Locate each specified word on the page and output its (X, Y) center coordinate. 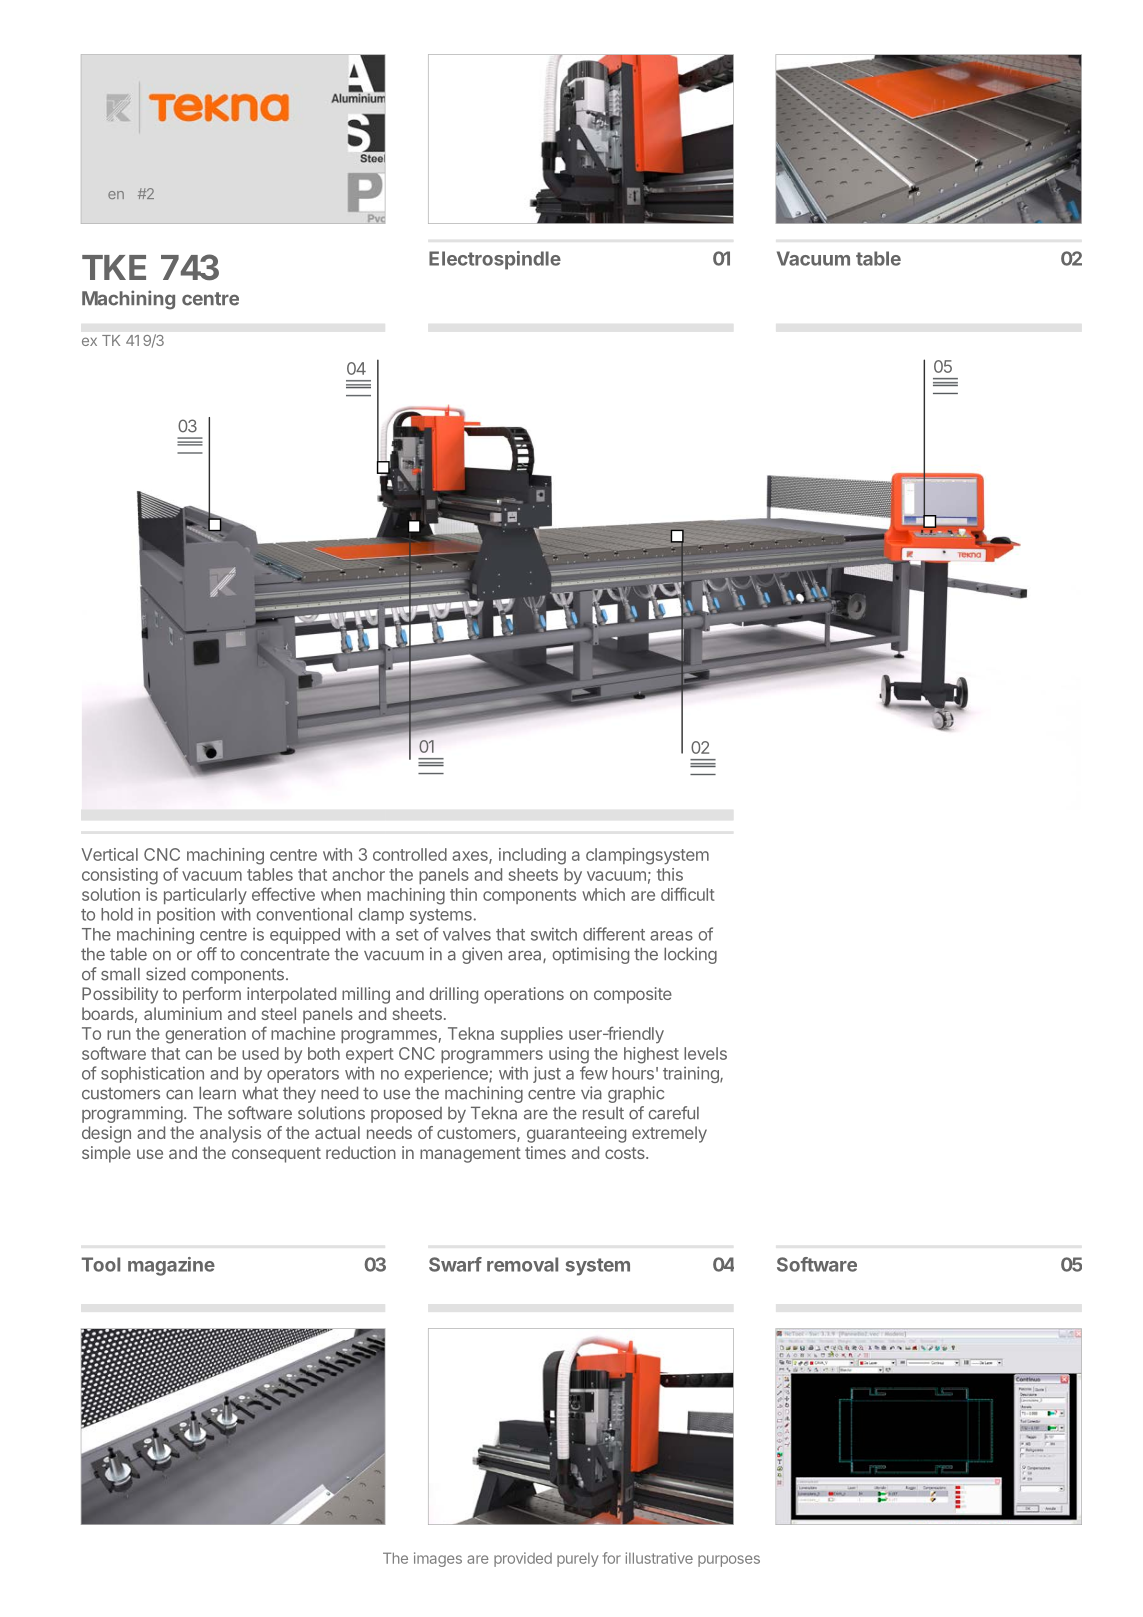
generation (206, 1035)
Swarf (455, 1264)
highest (651, 1055)
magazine (171, 1266)
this (670, 874)
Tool (101, 1264)
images (438, 1559)
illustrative (659, 1558)
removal (522, 1264)
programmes (389, 1037)
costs (626, 1153)
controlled (410, 854)
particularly (205, 896)
